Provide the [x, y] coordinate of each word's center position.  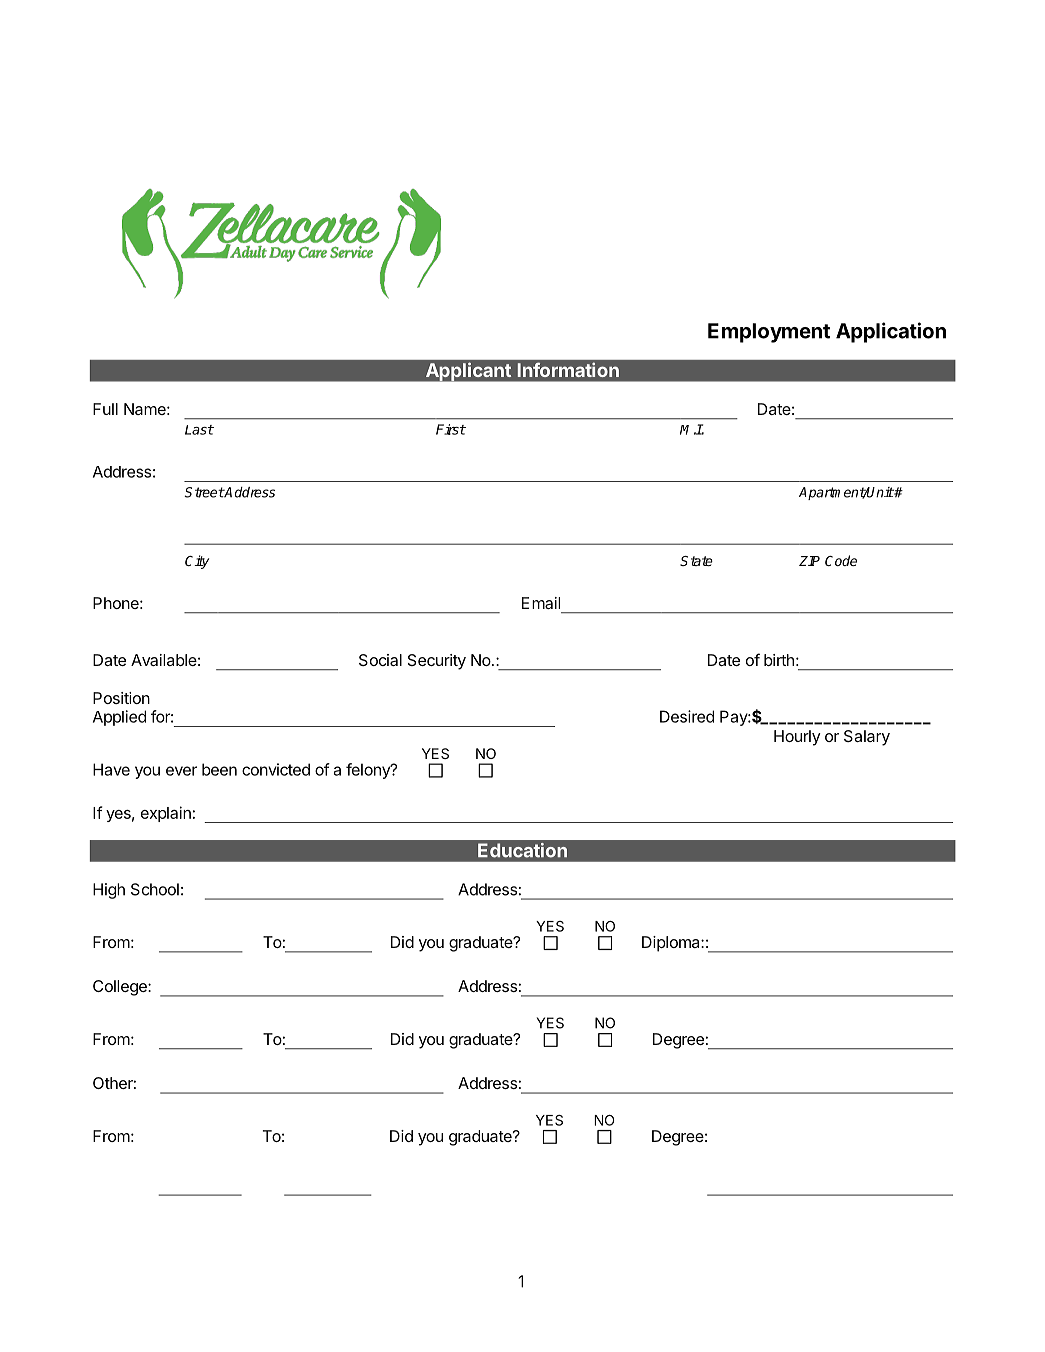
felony [369, 771]
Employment [769, 333]
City [197, 562]
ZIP [809, 561]
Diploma [672, 944]
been [219, 769]
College [121, 988]
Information [568, 370]
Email [541, 603]
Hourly [797, 738]
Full [105, 409]
